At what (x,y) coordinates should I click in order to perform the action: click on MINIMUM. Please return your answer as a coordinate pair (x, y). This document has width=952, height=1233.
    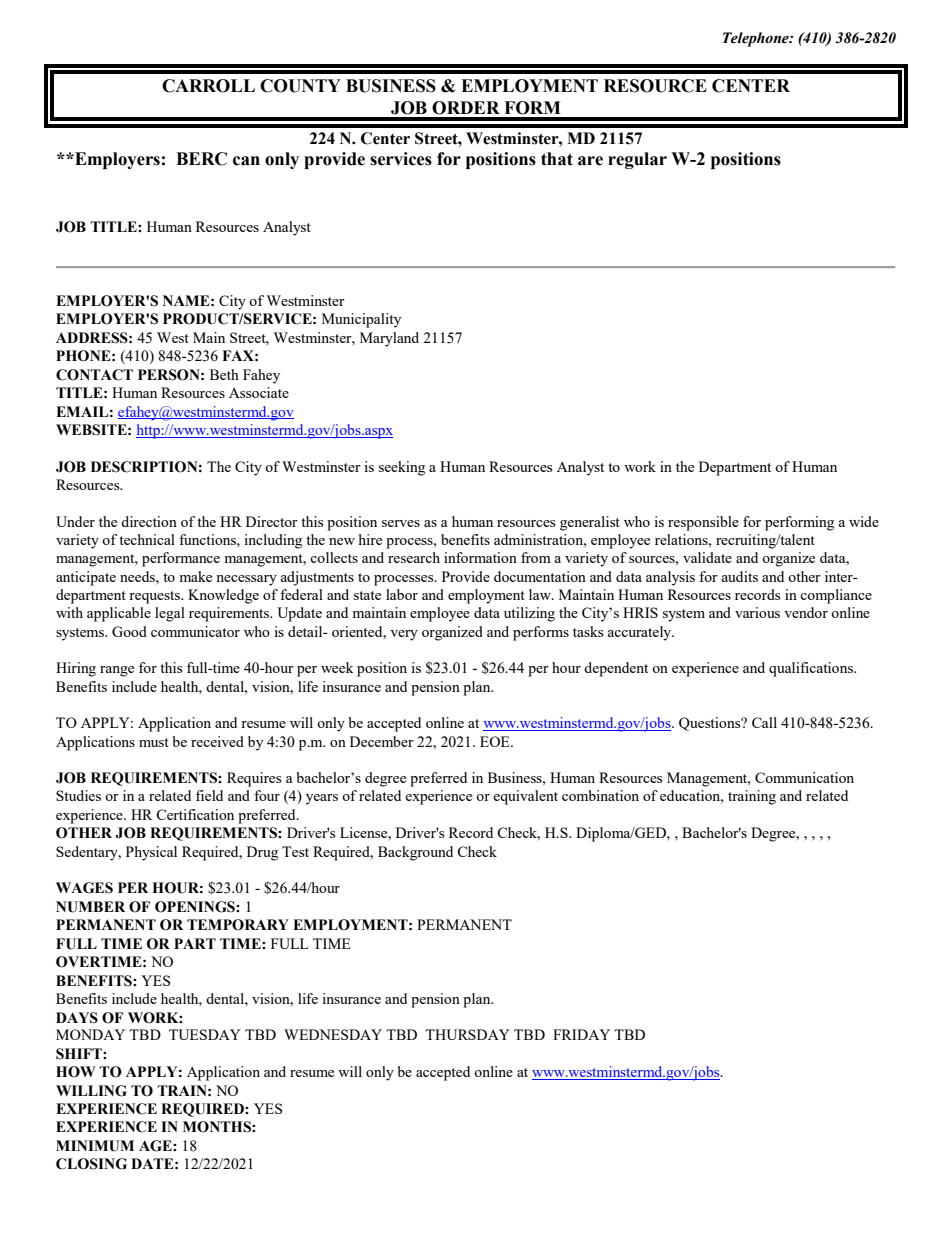
    Looking at the image, I should click on (95, 1146).
